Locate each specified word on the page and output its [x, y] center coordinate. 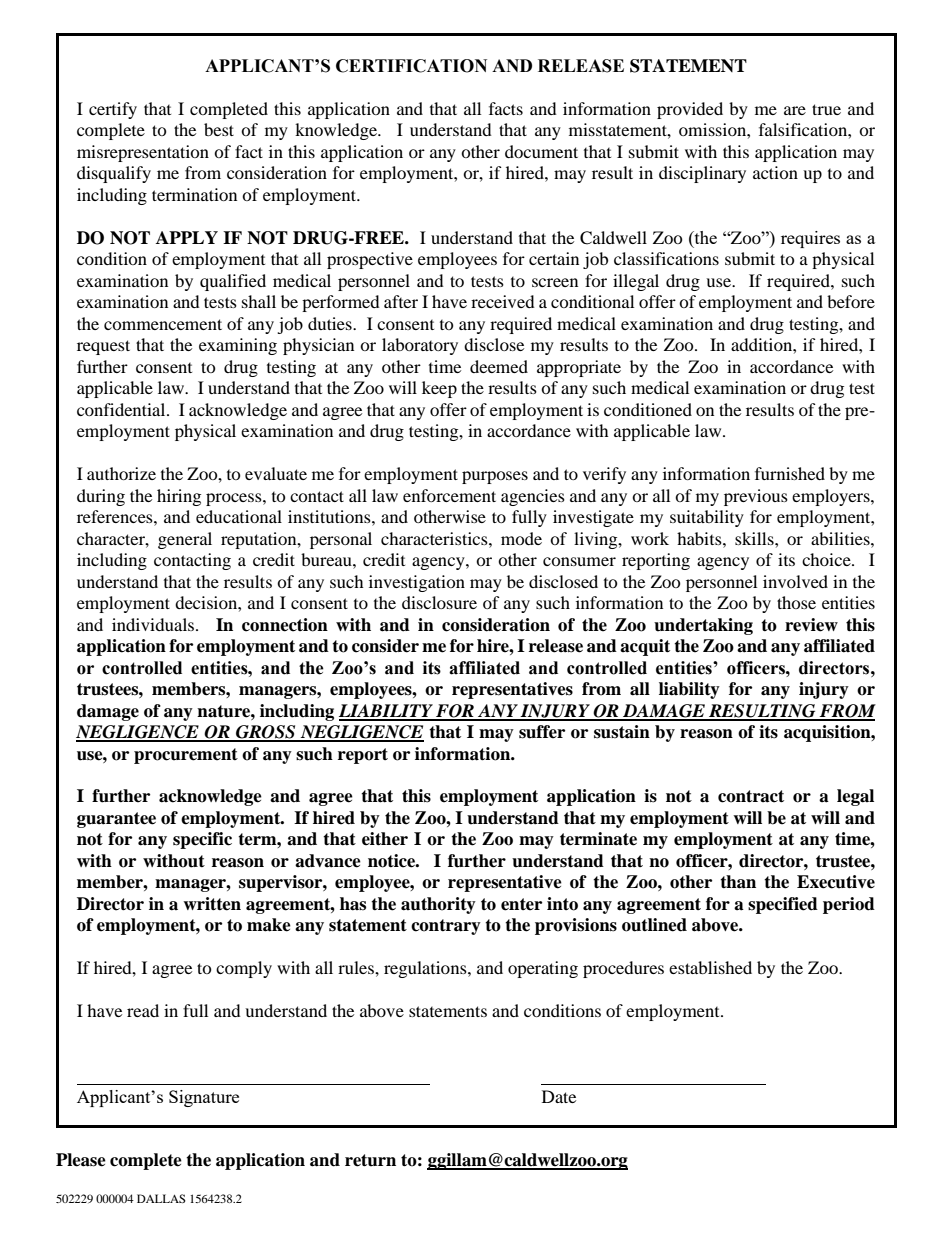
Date [559, 1096]
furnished [790, 473]
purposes [495, 477]
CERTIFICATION [411, 66]
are [795, 110]
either [385, 839]
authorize [121, 473]
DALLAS [161, 1198]
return [370, 1160]
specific [202, 840]
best [219, 129]
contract [751, 796]
